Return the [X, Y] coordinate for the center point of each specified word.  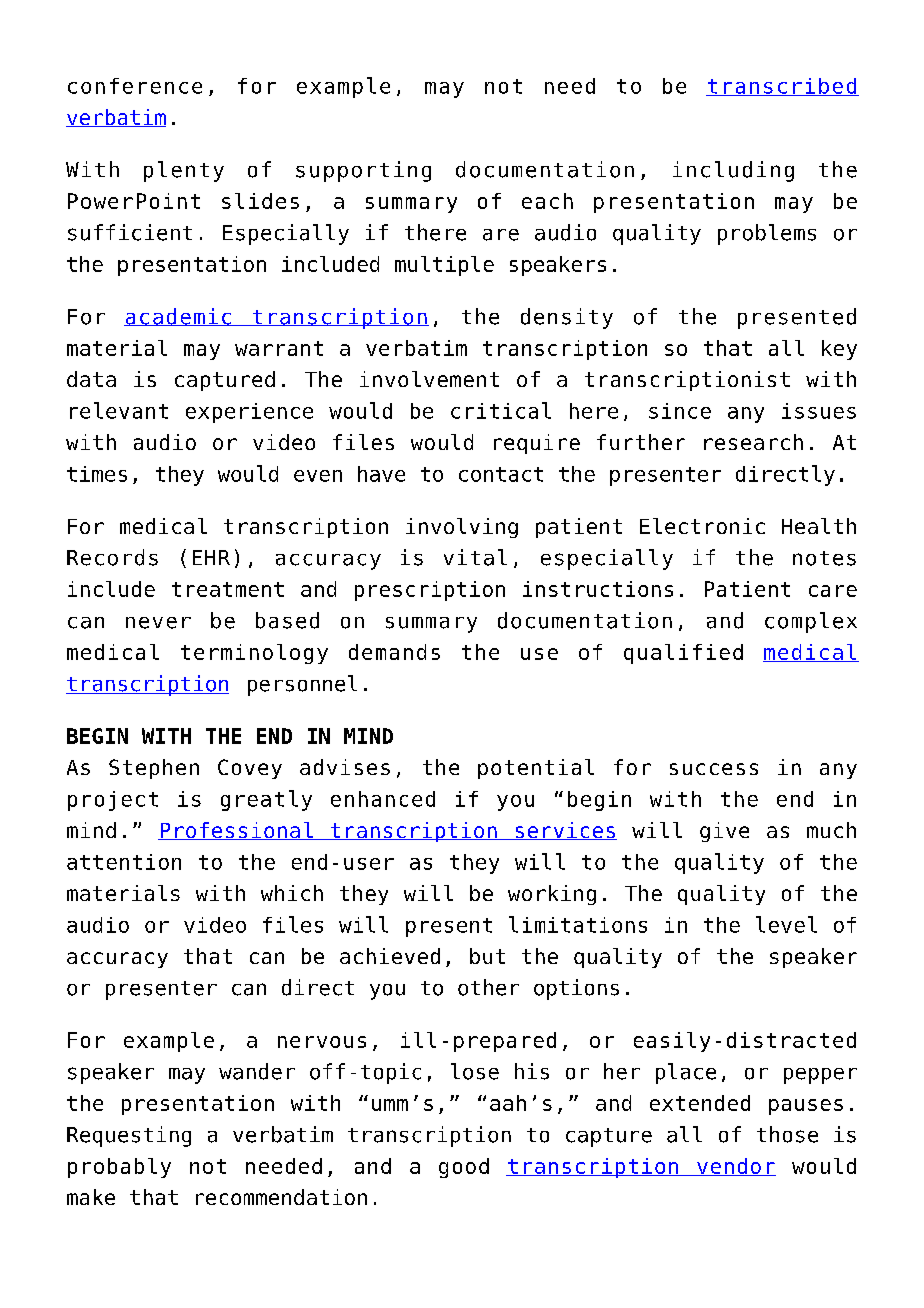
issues [819, 411]
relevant [119, 410]
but [487, 956]
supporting [363, 171]
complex [811, 622]
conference [135, 86]
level [786, 924]
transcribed [782, 87]
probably [119, 1168]
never [158, 623]
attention [124, 862]
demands [394, 652]
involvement [429, 379]
